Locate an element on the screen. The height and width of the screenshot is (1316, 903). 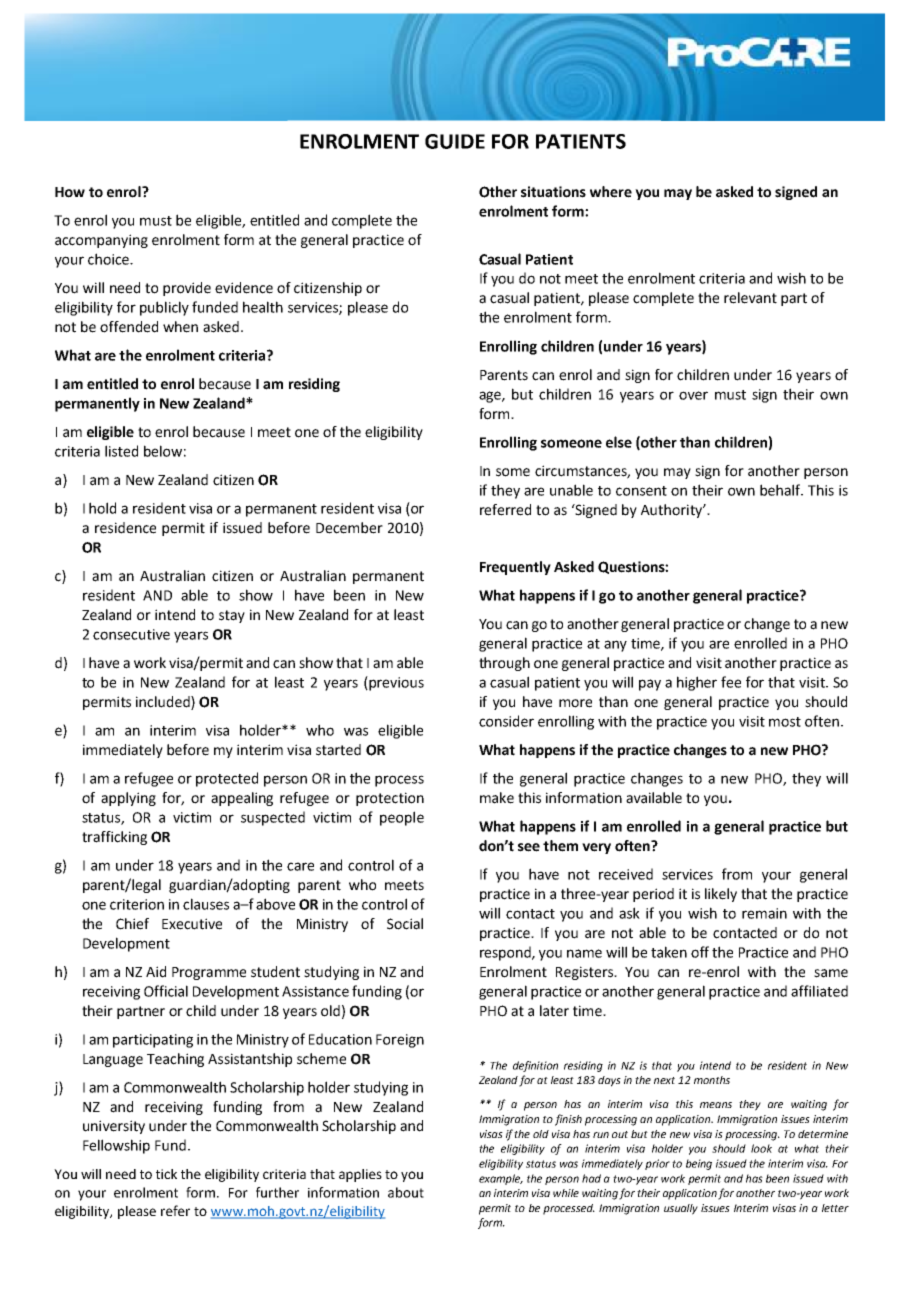
look is located at coordinates (761, 1148).
